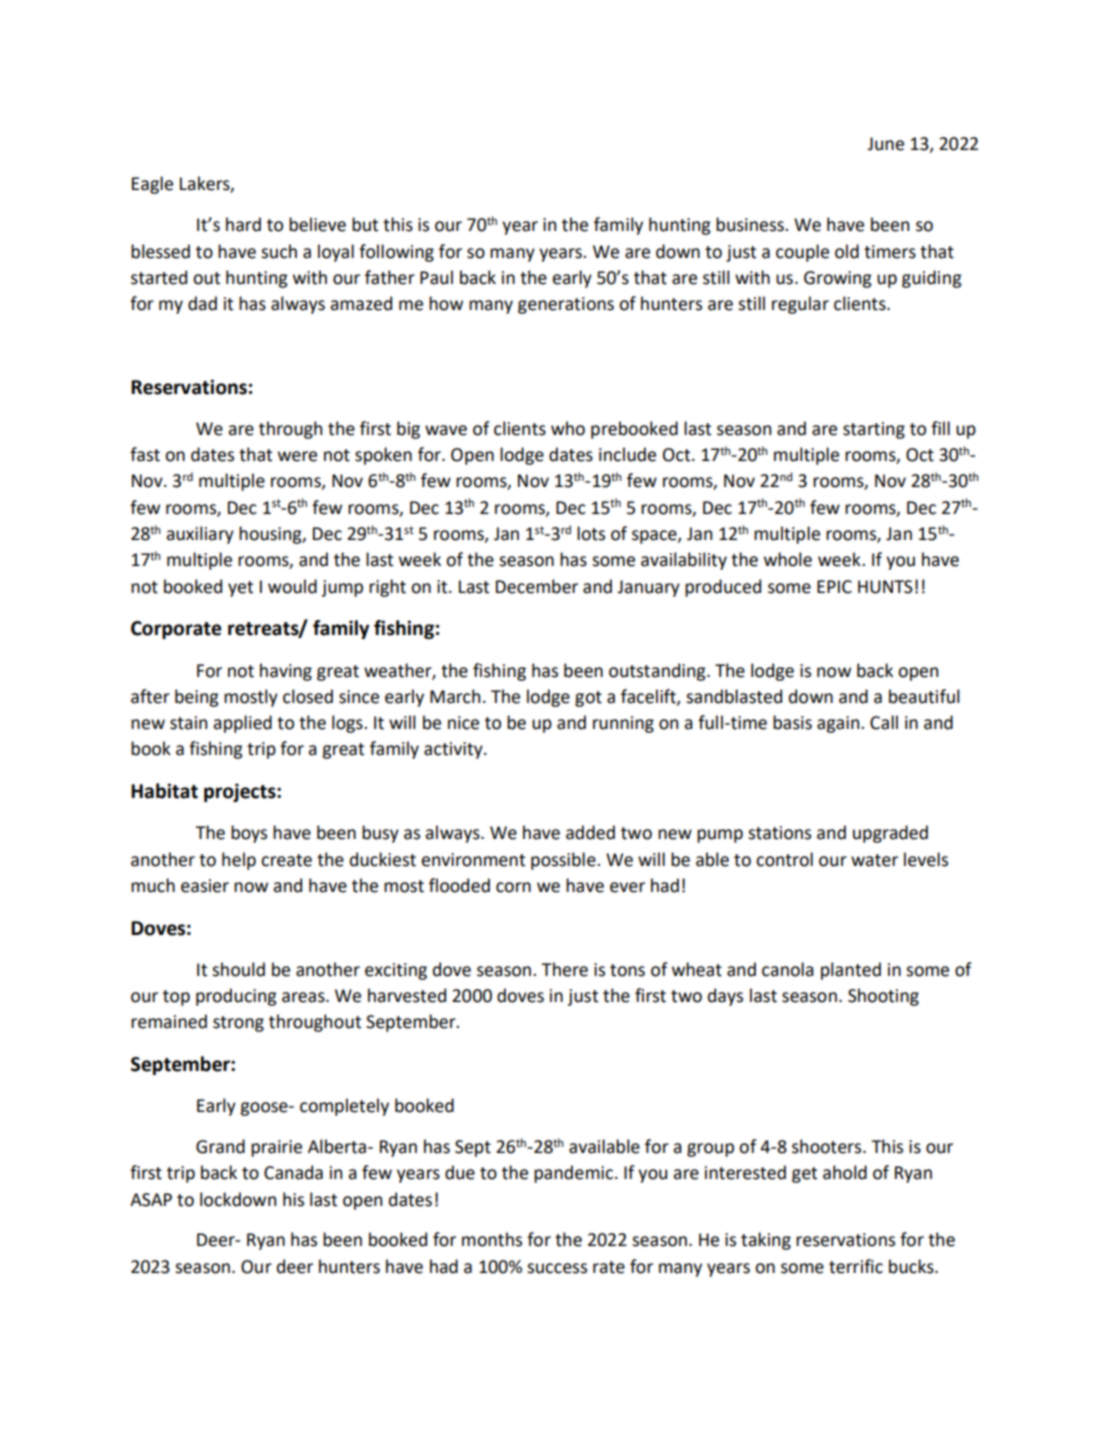  Describe the element at coordinates (151, 1200) in the screenshot. I see `ASAP` at that location.
